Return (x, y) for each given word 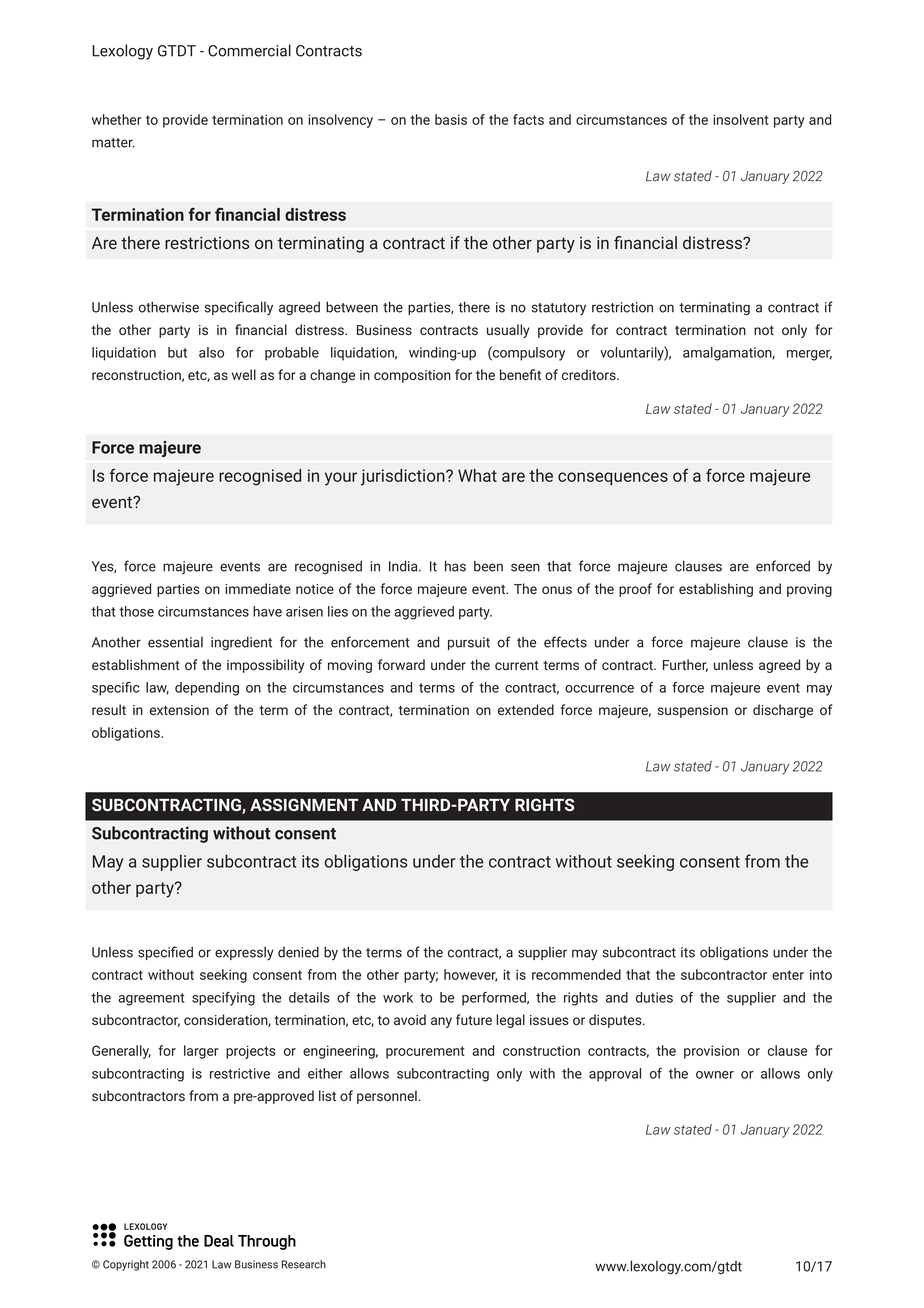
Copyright (126, 1265)
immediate (258, 588)
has (455, 566)
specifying (223, 999)
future (474, 1019)
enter (788, 975)
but (177, 352)
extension (179, 710)
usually (508, 331)
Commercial (249, 50)
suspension (692, 711)
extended (526, 709)
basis (451, 119)
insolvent (741, 119)
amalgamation (728, 354)
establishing (716, 590)
